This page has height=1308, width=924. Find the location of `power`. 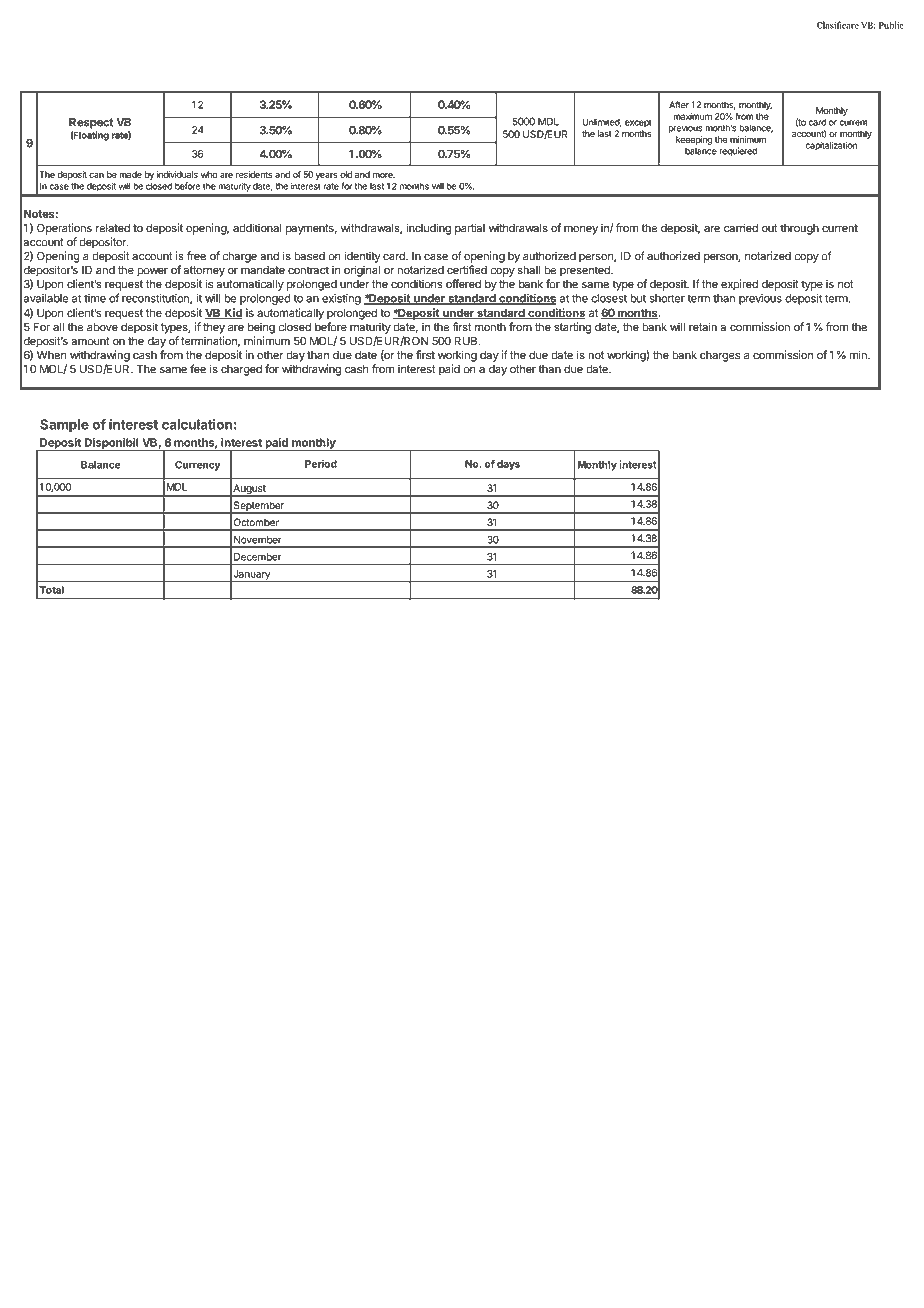

power is located at coordinates (152, 272).
